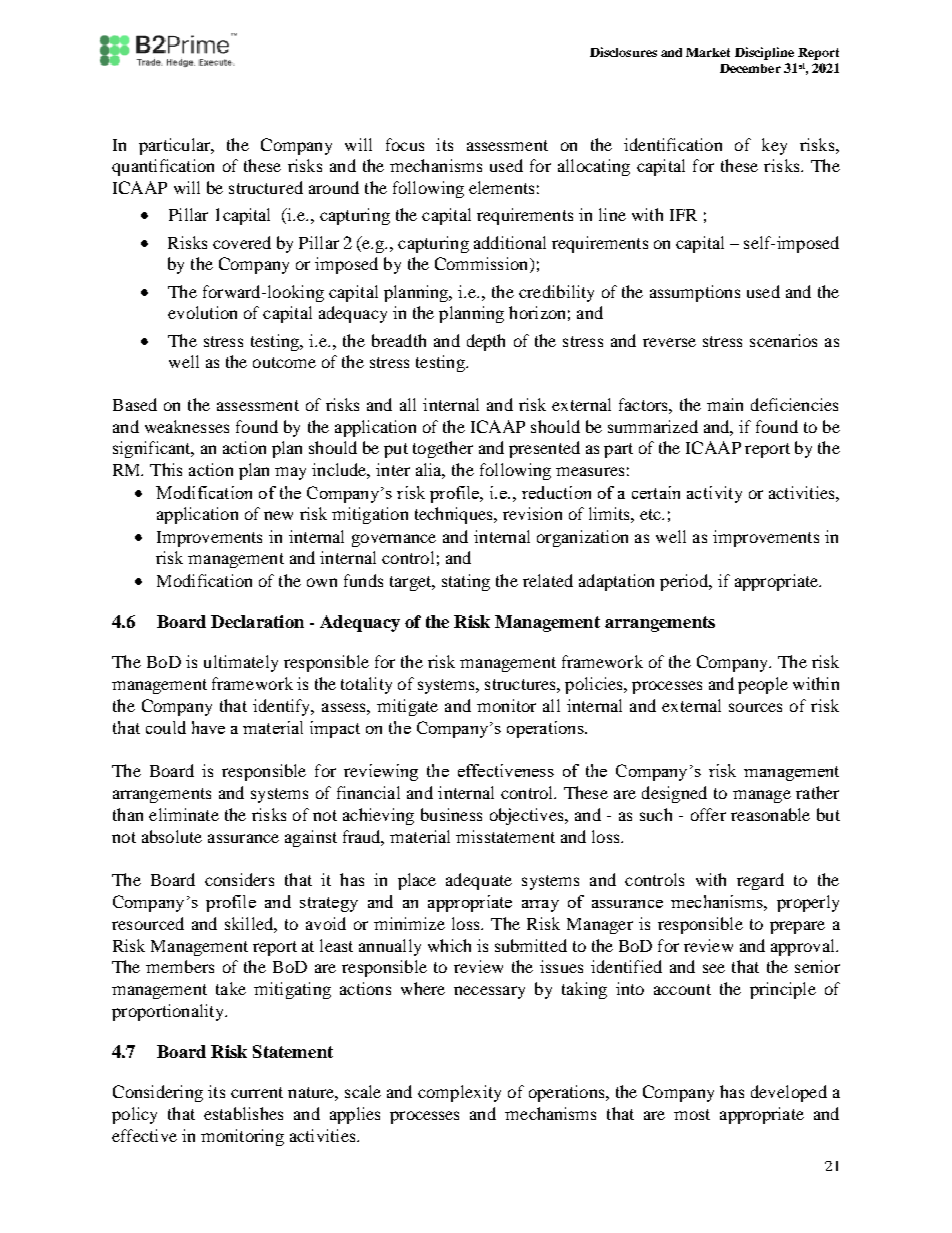 The width and height of the screenshot is (952, 1233). What do you see at coordinates (466, 582) in the screenshot?
I see `stating` at bounding box center [466, 582].
